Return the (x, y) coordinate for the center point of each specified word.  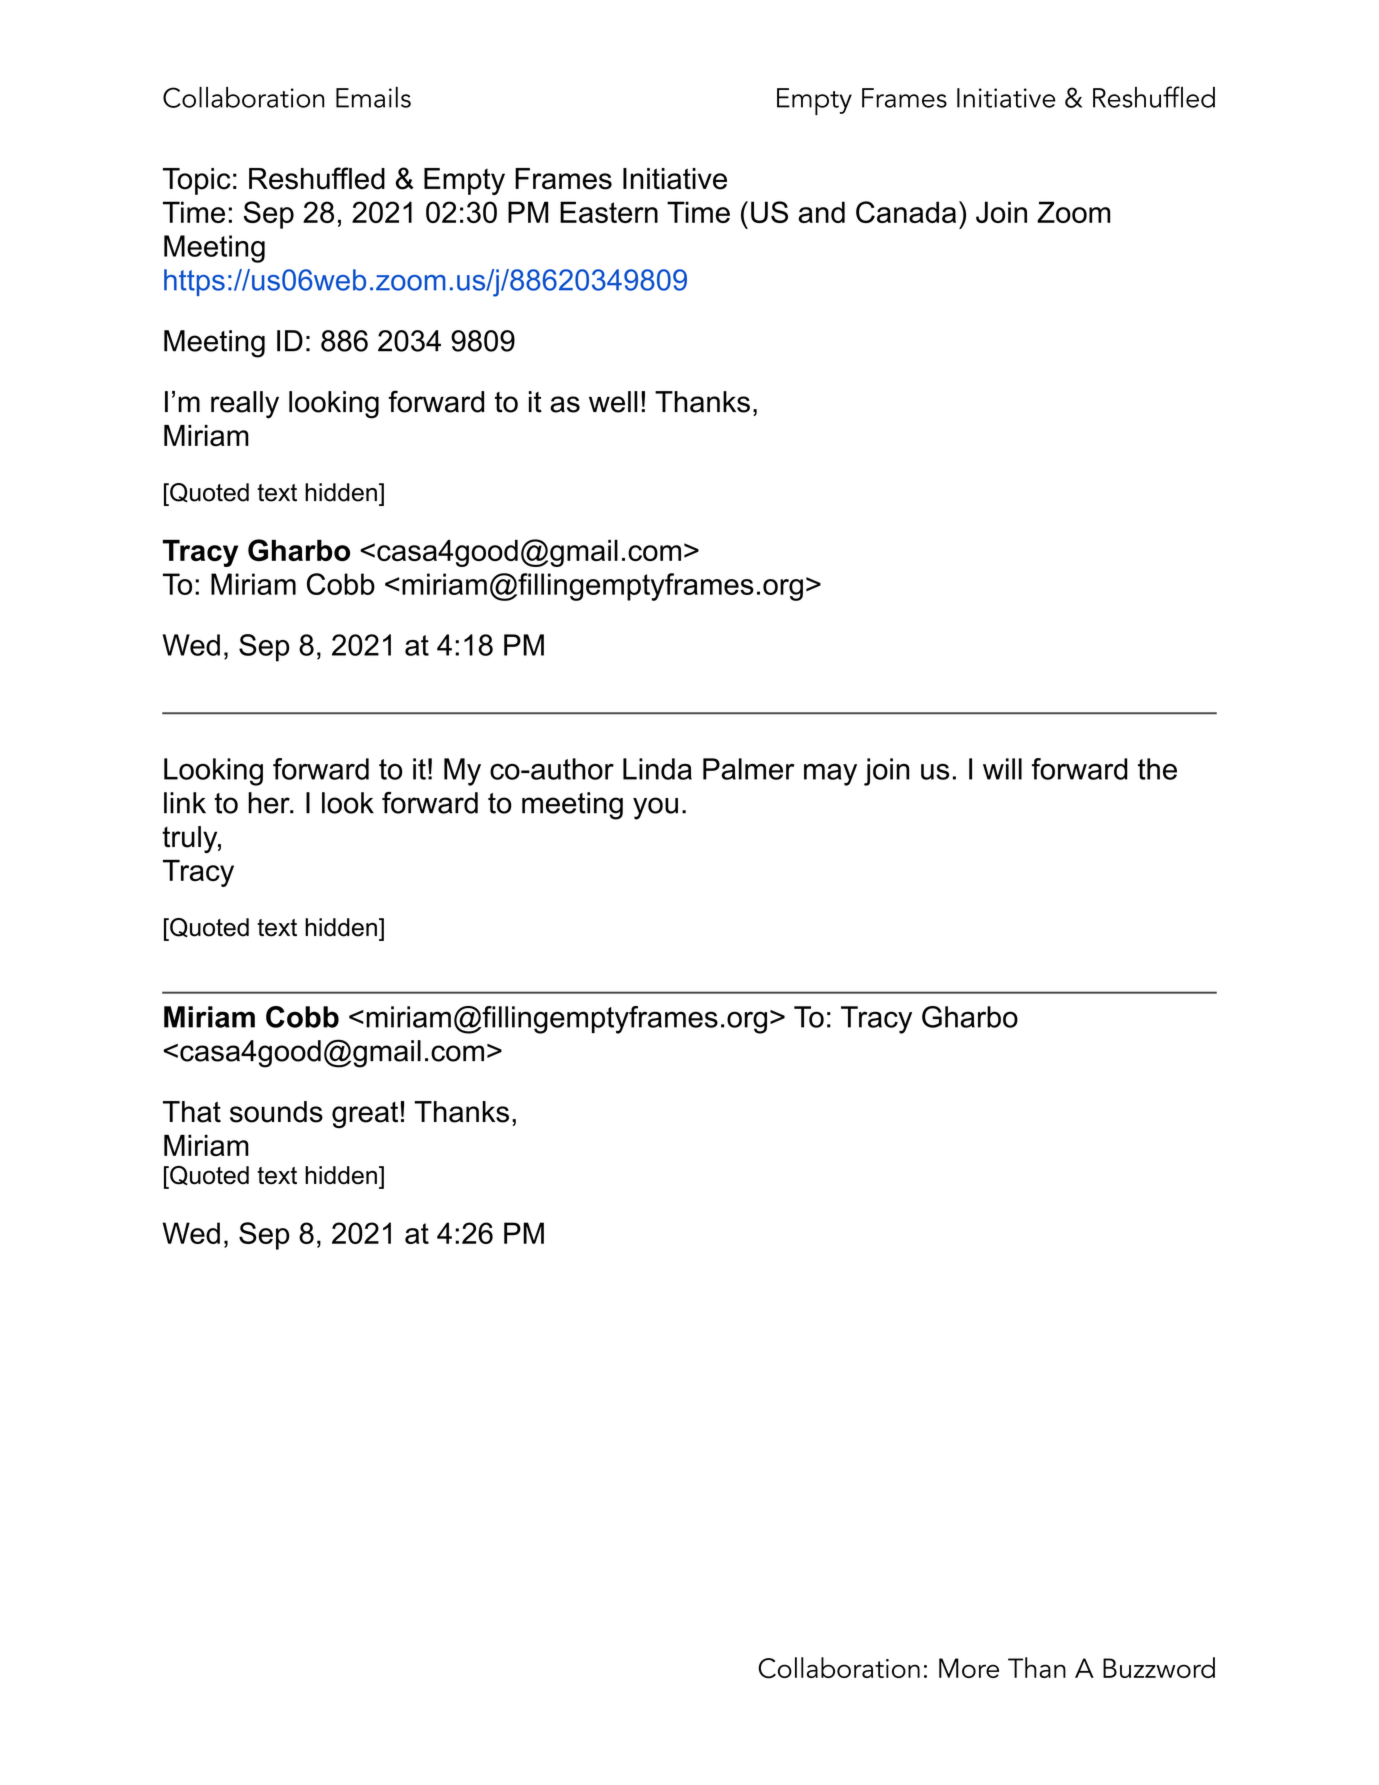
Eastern (609, 212)
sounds (276, 1112)
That (192, 1112)
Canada (906, 212)
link (185, 803)
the (1157, 769)
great (365, 1115)
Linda (657, 769)
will (1002, 769)
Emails (373, 97)
